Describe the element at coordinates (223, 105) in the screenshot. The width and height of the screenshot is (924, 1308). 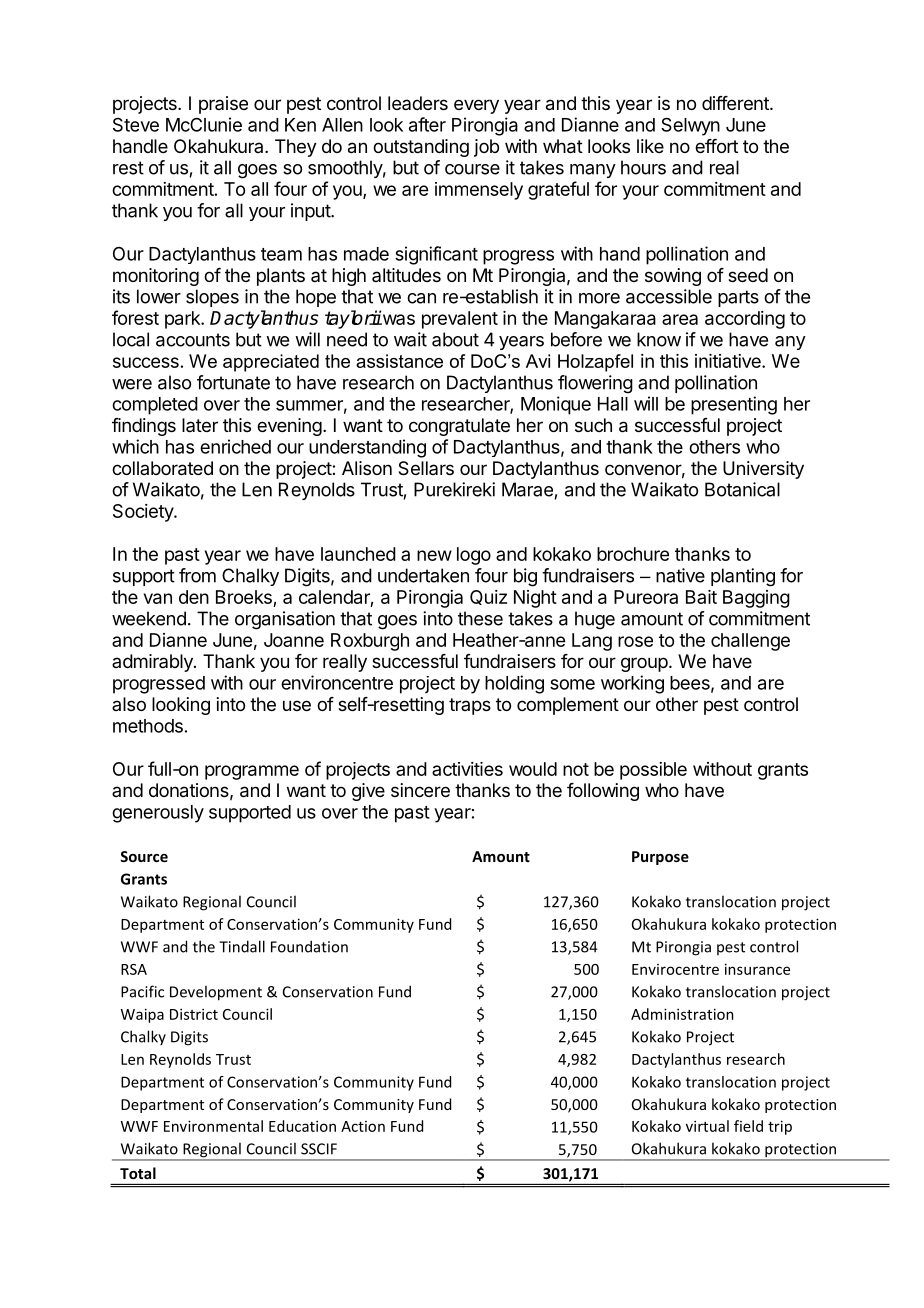
I see `praise` at that location.
